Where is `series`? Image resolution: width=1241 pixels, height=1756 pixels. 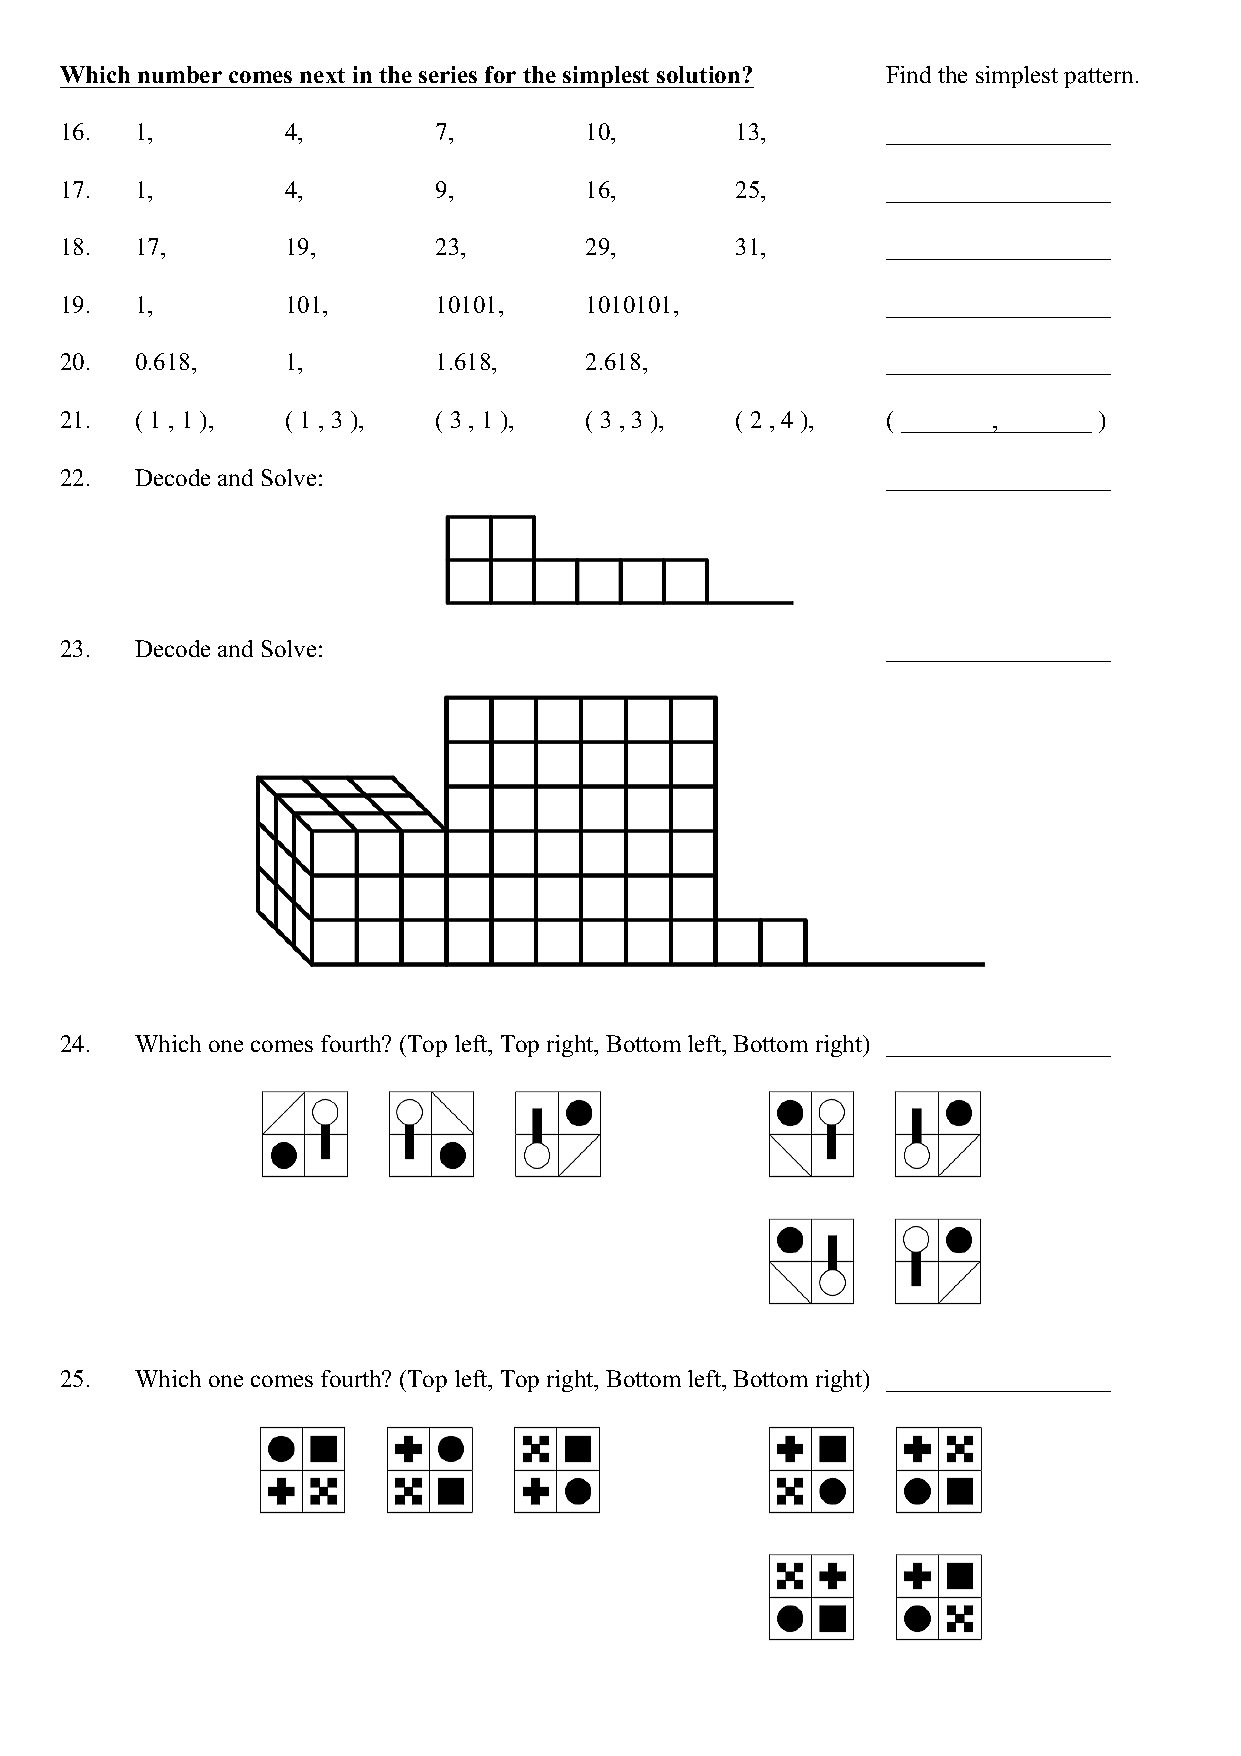
series is located at coordinates (448, 74).
